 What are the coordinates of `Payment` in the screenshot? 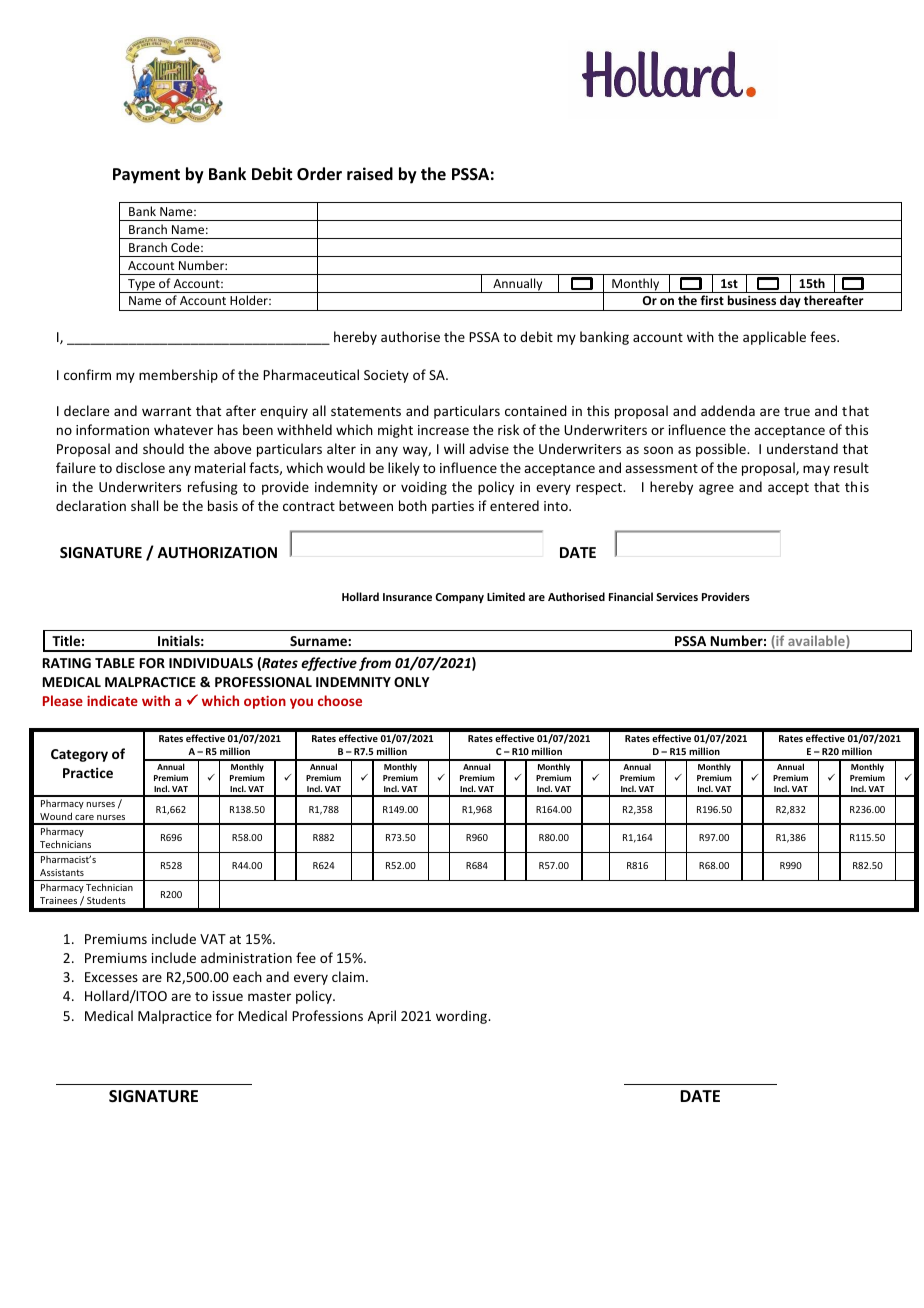 It's located at (146, 176).
